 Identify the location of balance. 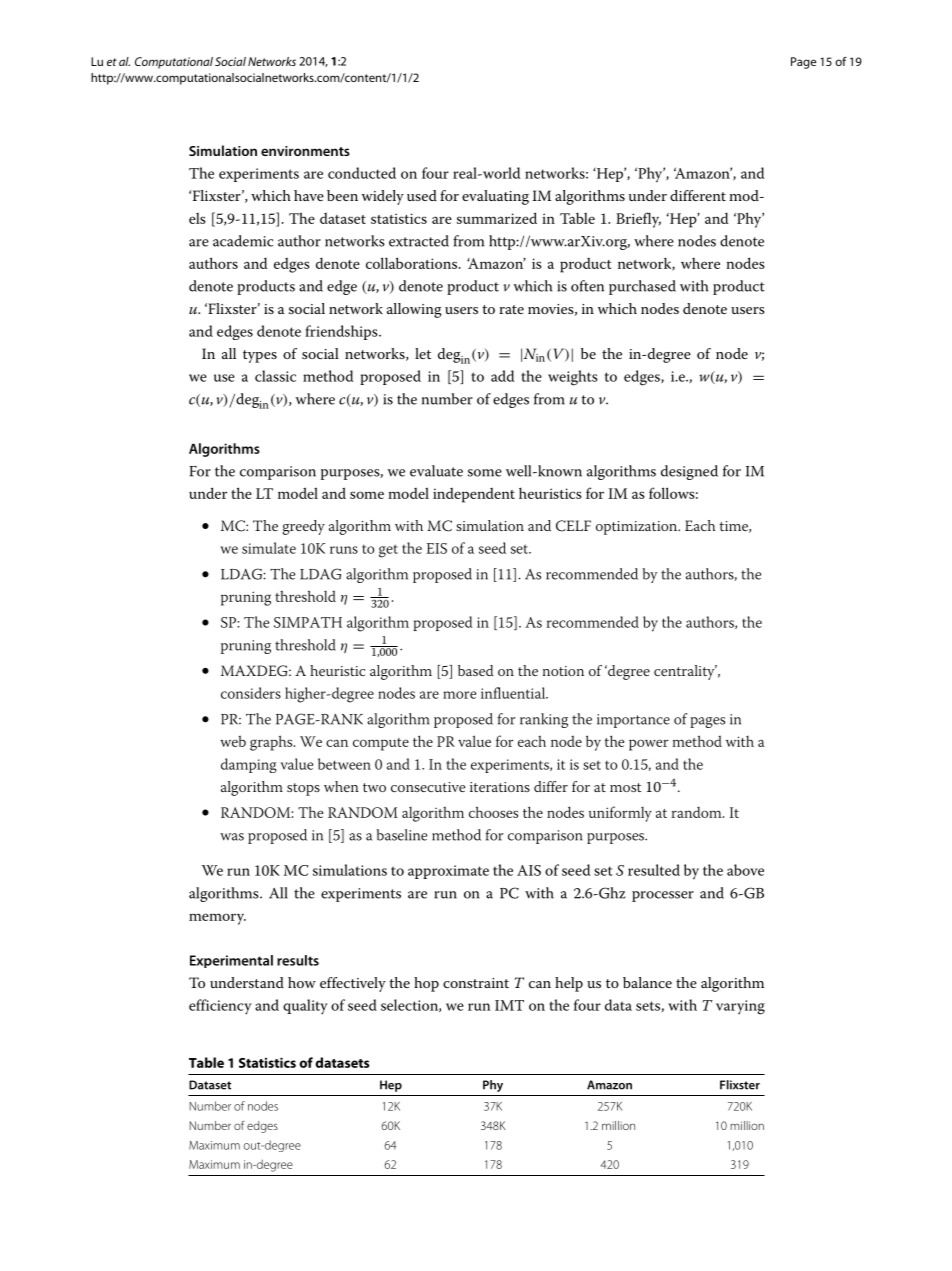
(647, 982).
